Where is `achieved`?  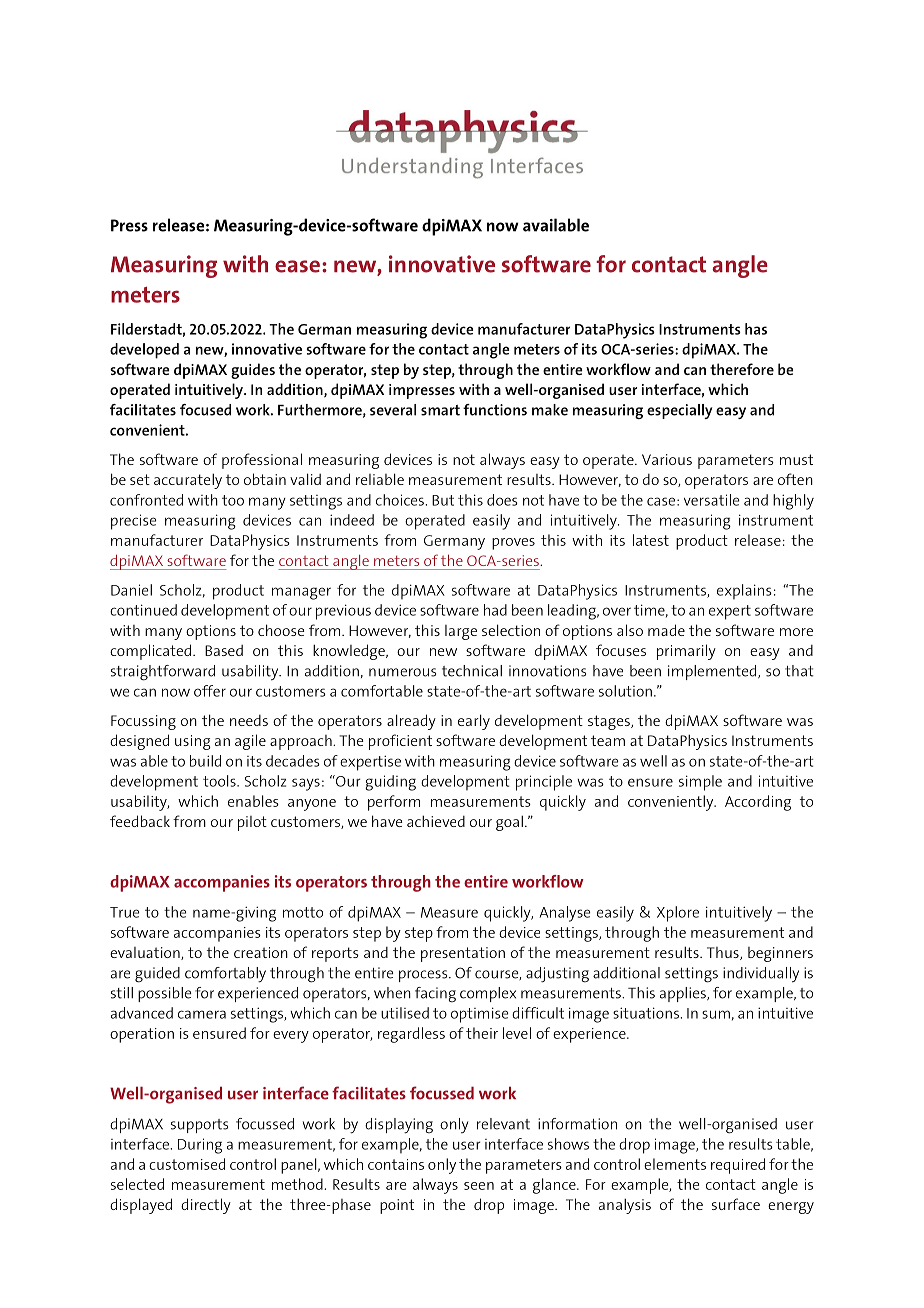 achieved is located at coordinates (436, 821).
